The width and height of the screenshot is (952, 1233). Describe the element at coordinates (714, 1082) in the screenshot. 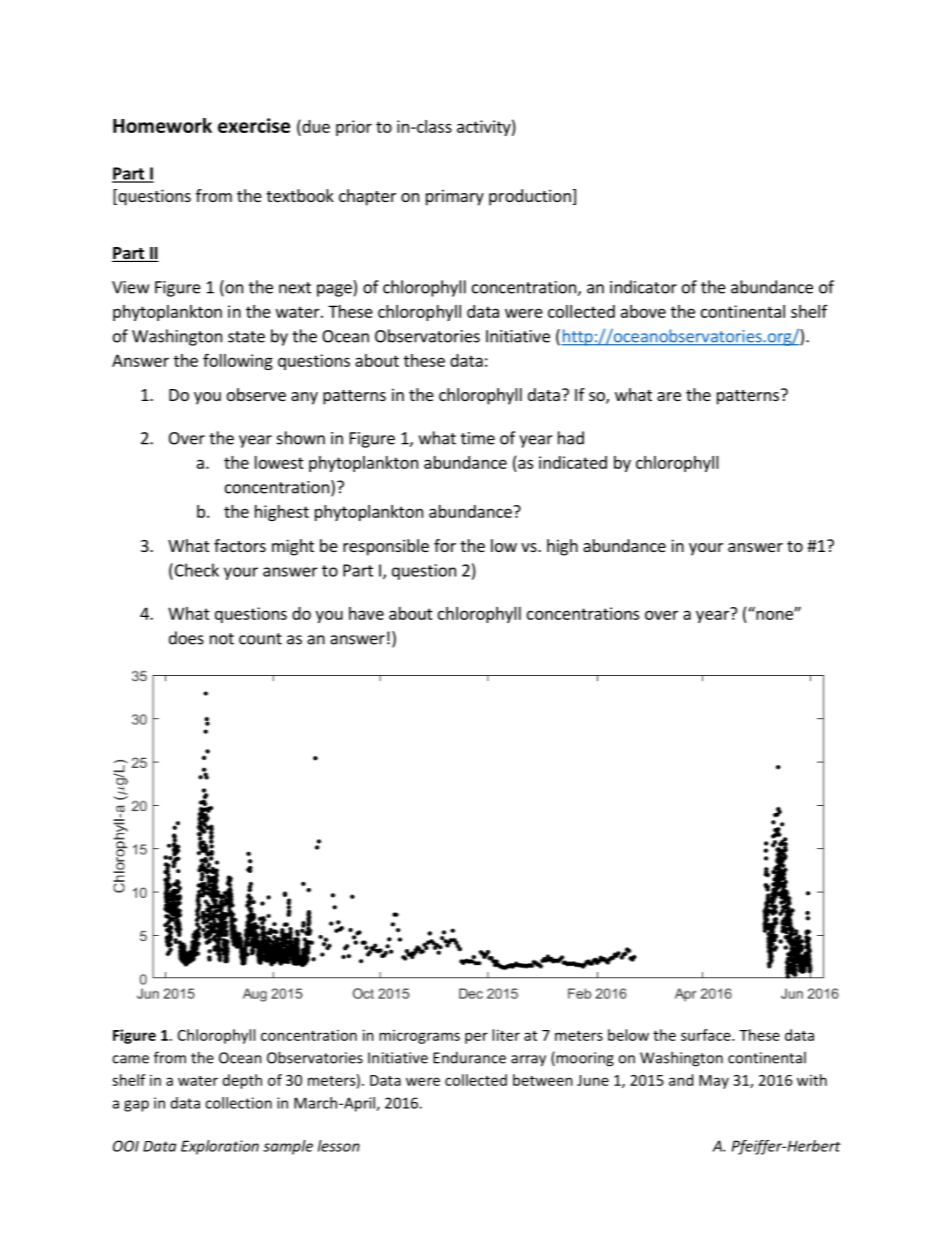

I see `May` at that location.
